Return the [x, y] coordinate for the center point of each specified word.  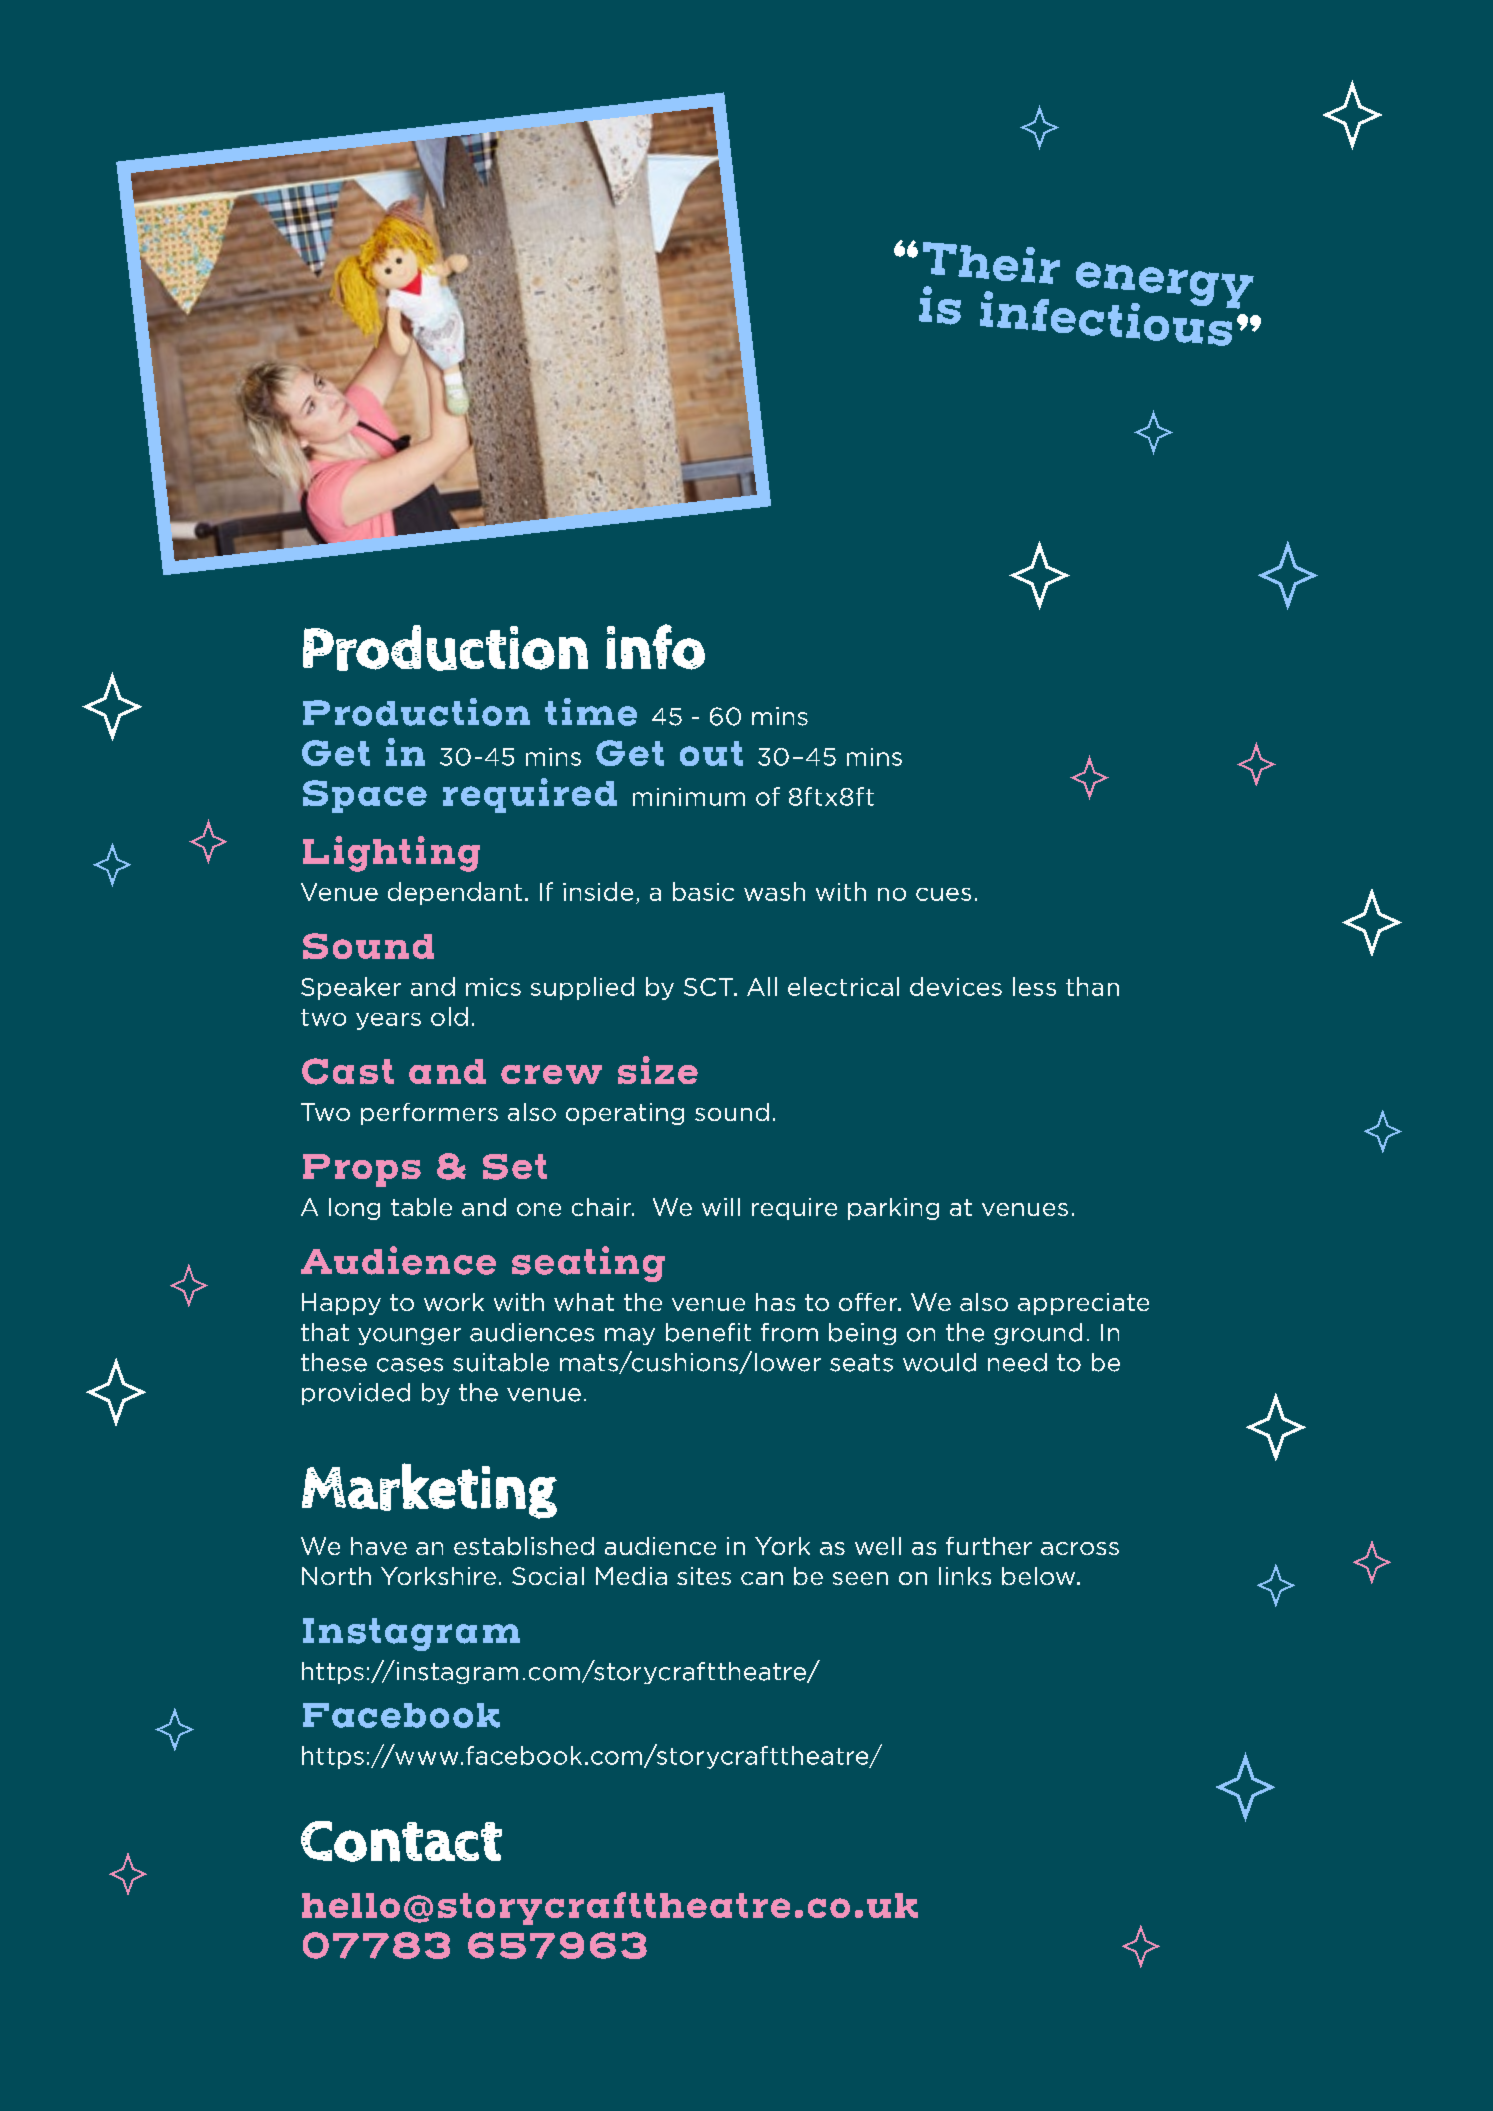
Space [365, 796]
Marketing [429, 1491]
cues [943, 894]
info [655, 647]
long [354, 1209]
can [762, 1578]
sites [704, 1576]
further [989, 1546]
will [721, 1207]
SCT [709, 987]
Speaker [351, 988]
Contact [401, 1841]
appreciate [1083, 1304]
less [1034, 986]
